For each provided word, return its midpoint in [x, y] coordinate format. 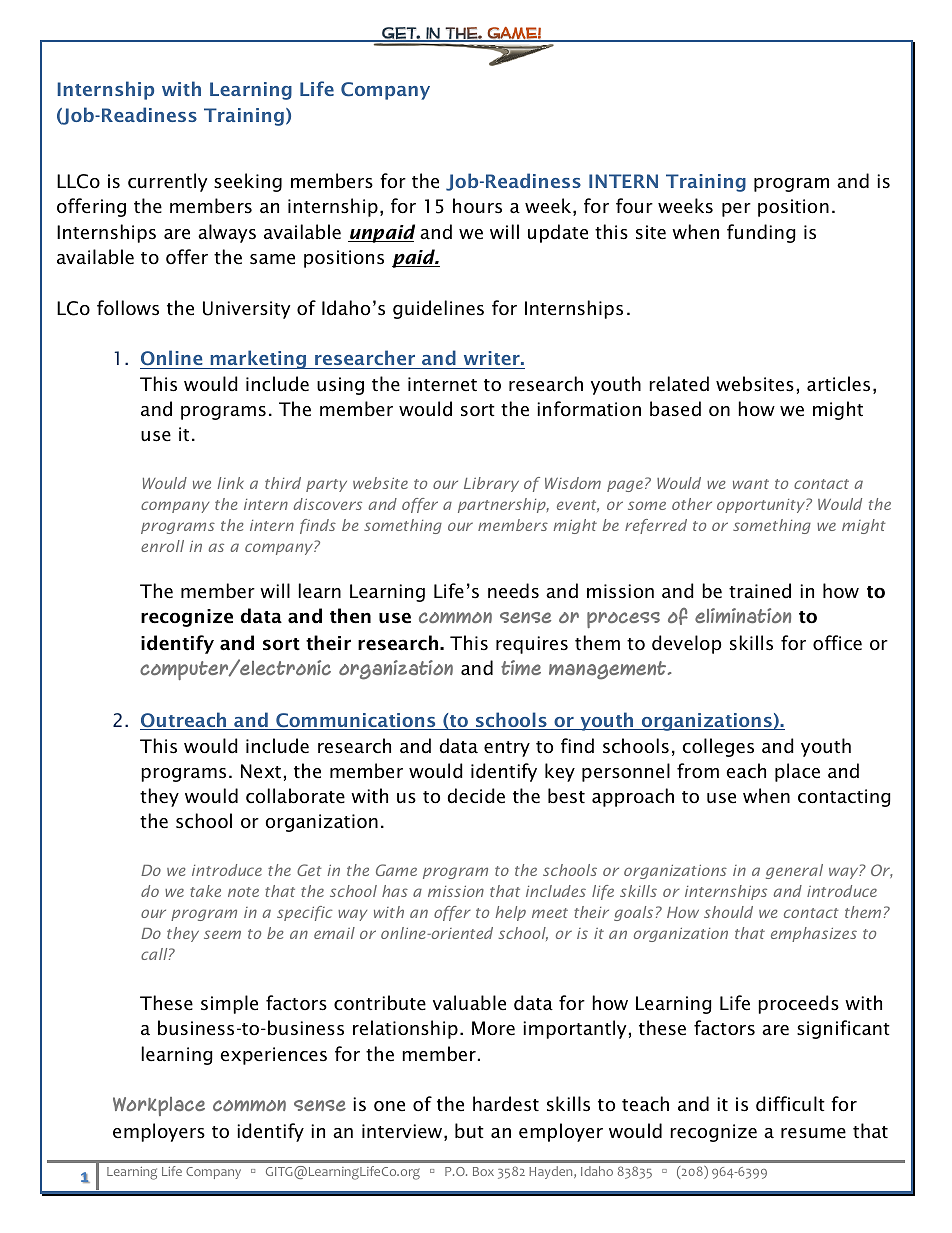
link [230, 483]
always [227, 233]
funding [761, 233]
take [205, 891]
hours [477, 206]
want [751, 484]
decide [476, 796]
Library [491, 484]
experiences [273, 1056]
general [794, 871]
